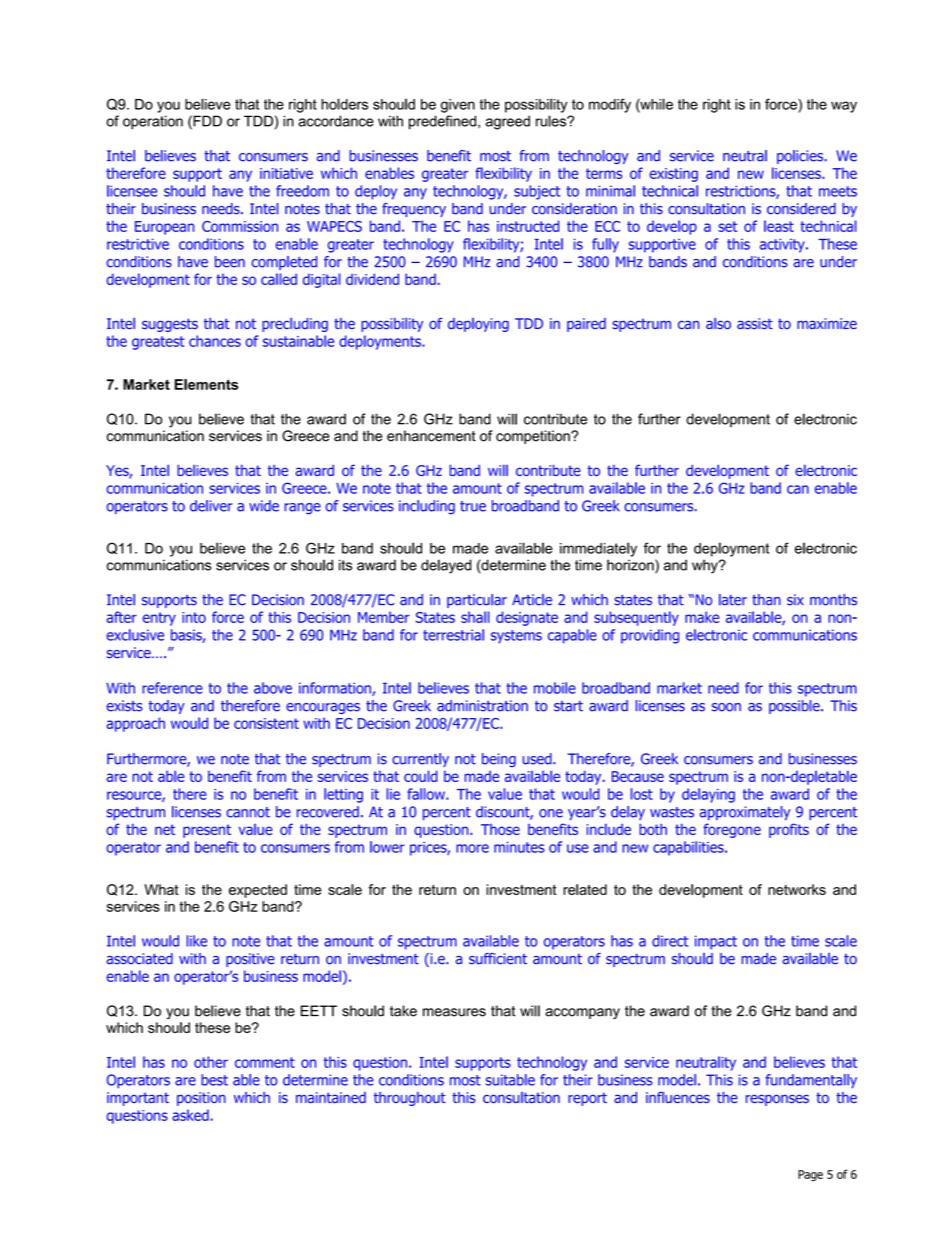 Image resolution: width=952 pixels, height=1233 pixels. I want to click on present, so click(207, 831).
